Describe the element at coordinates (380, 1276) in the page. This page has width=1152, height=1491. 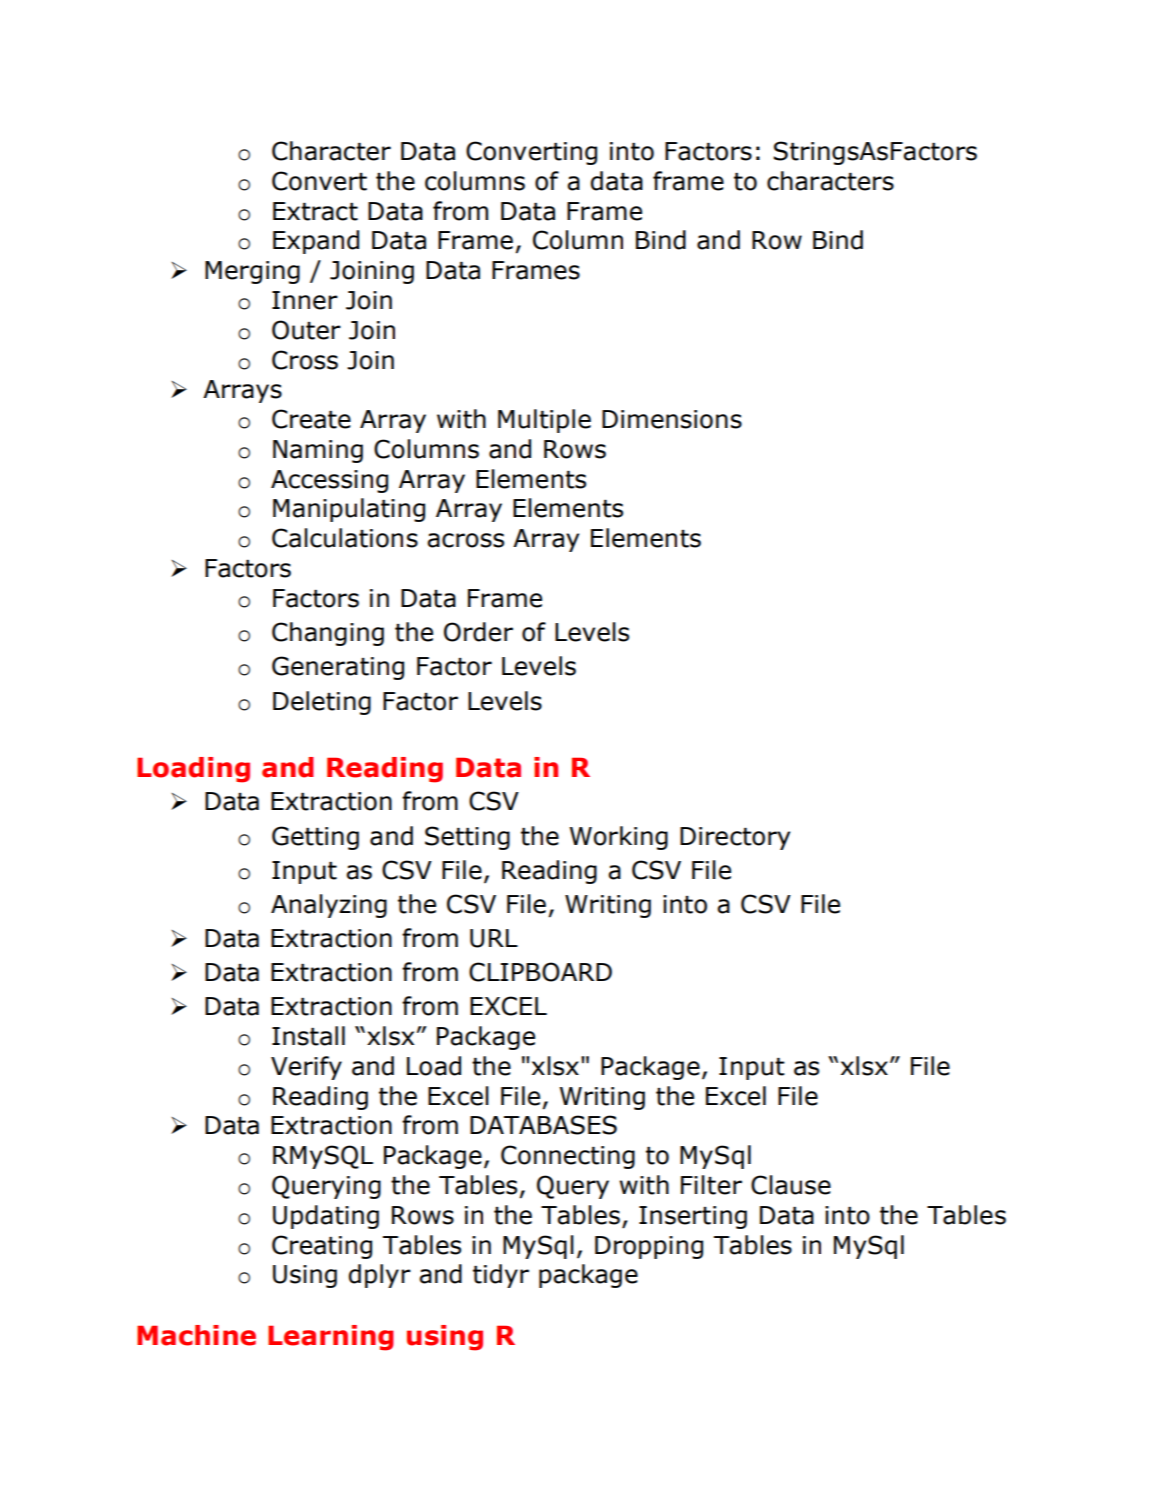
I see `dplyr` at that location.
